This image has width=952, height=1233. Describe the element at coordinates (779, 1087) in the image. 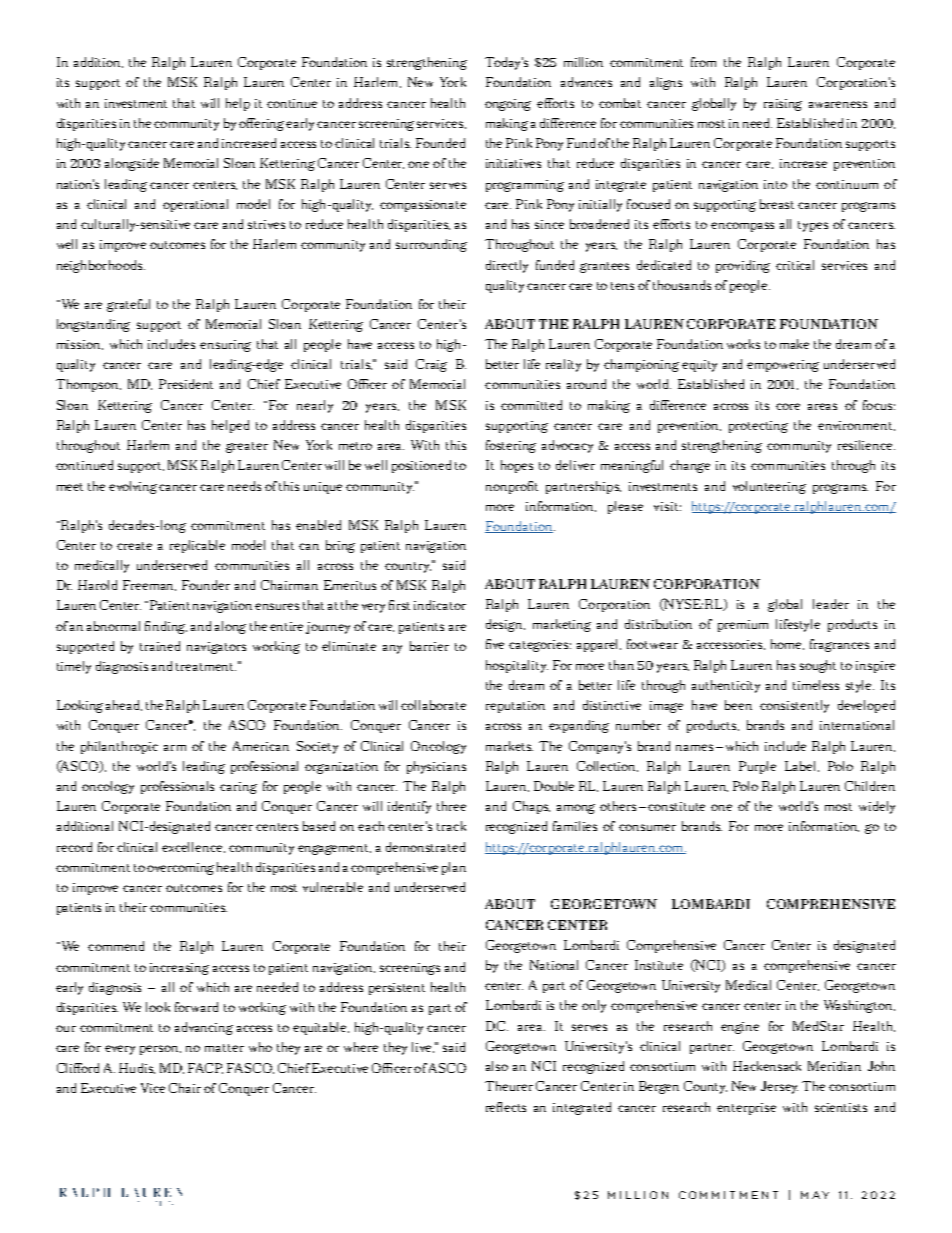

I see `Jersey` at that location.
